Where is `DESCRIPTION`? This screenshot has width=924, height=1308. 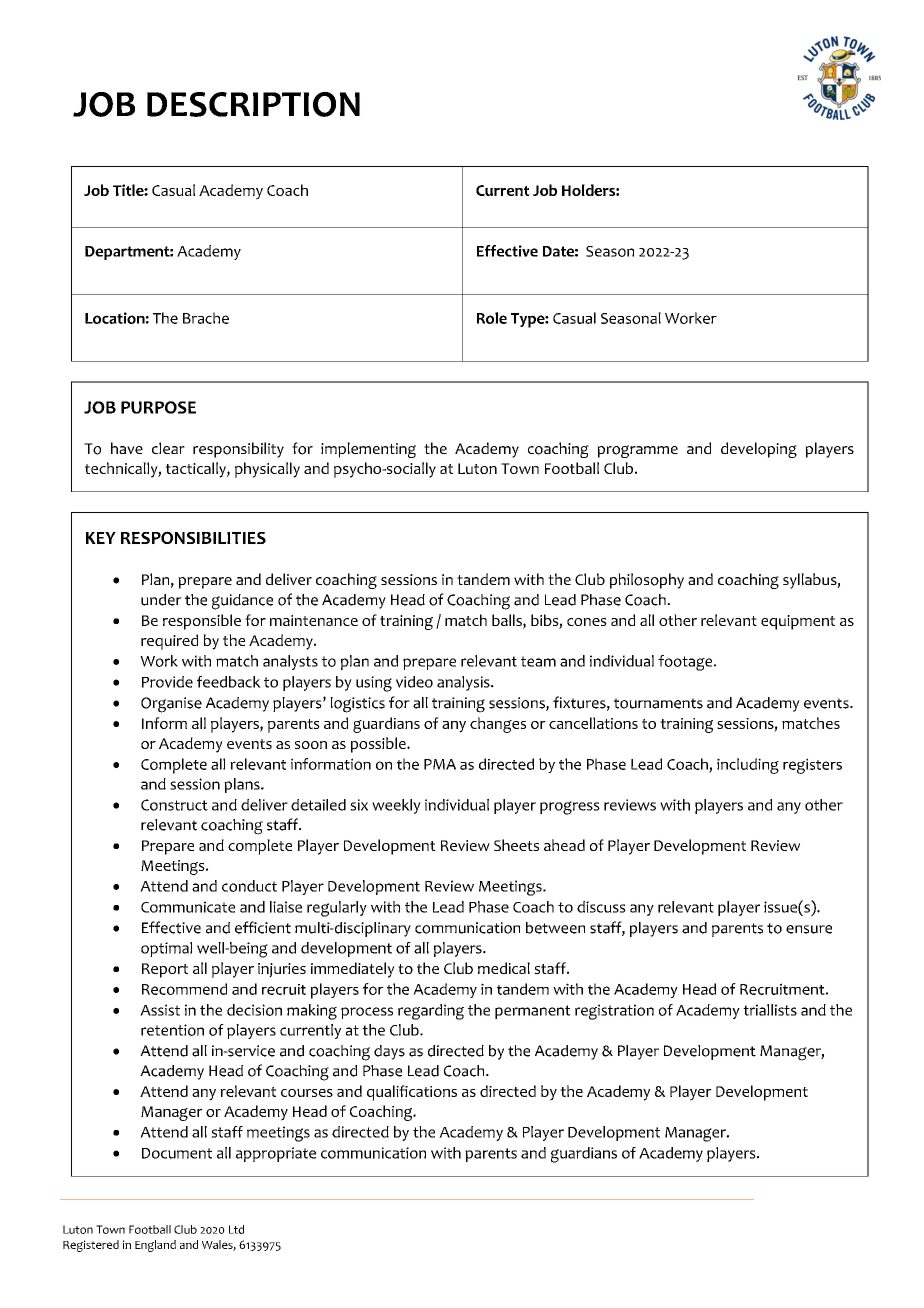
DESCRIPTION is located at coordinates (253, 104).
